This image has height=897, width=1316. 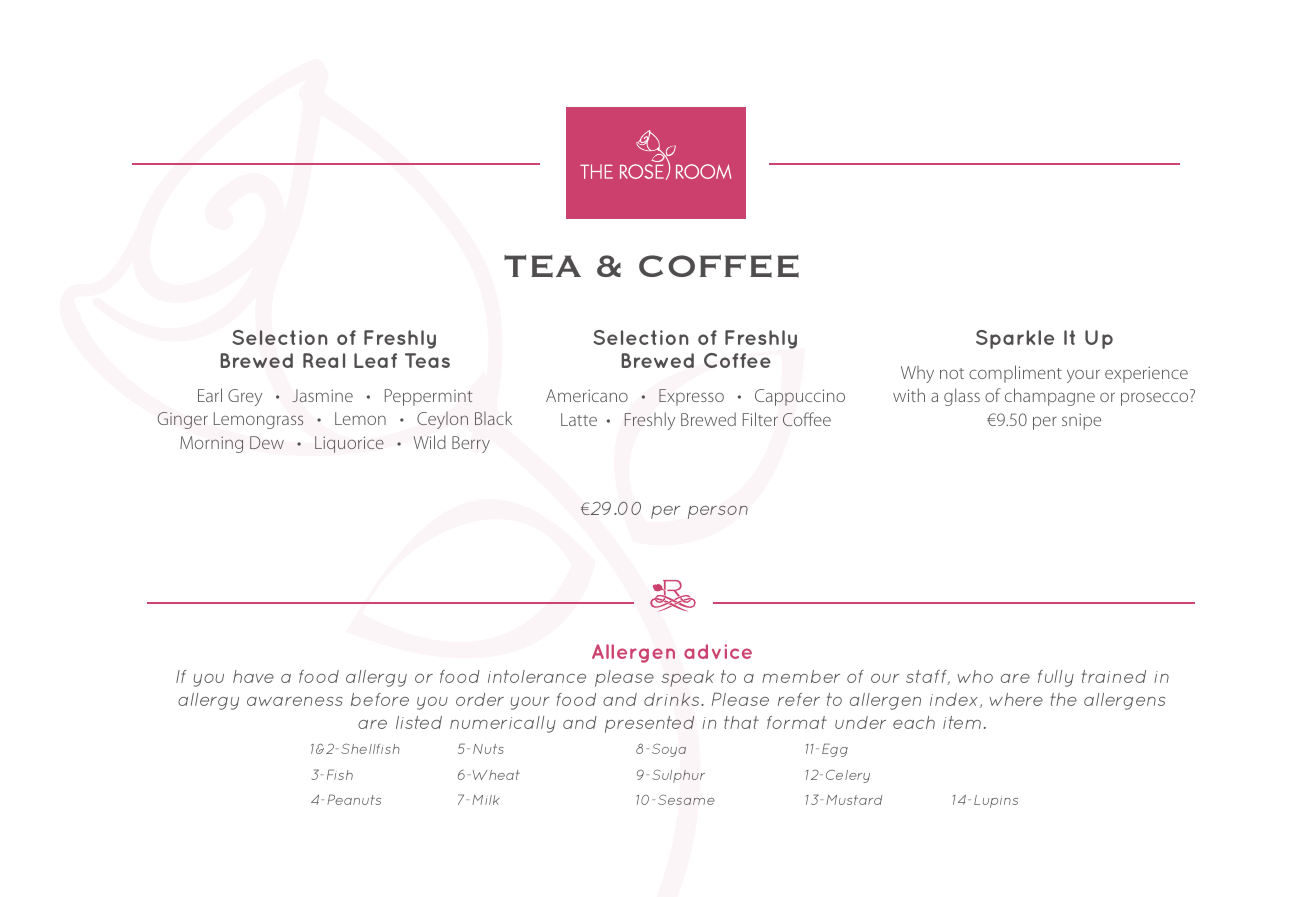 I want to click on person, so click(x=718, y=512).
